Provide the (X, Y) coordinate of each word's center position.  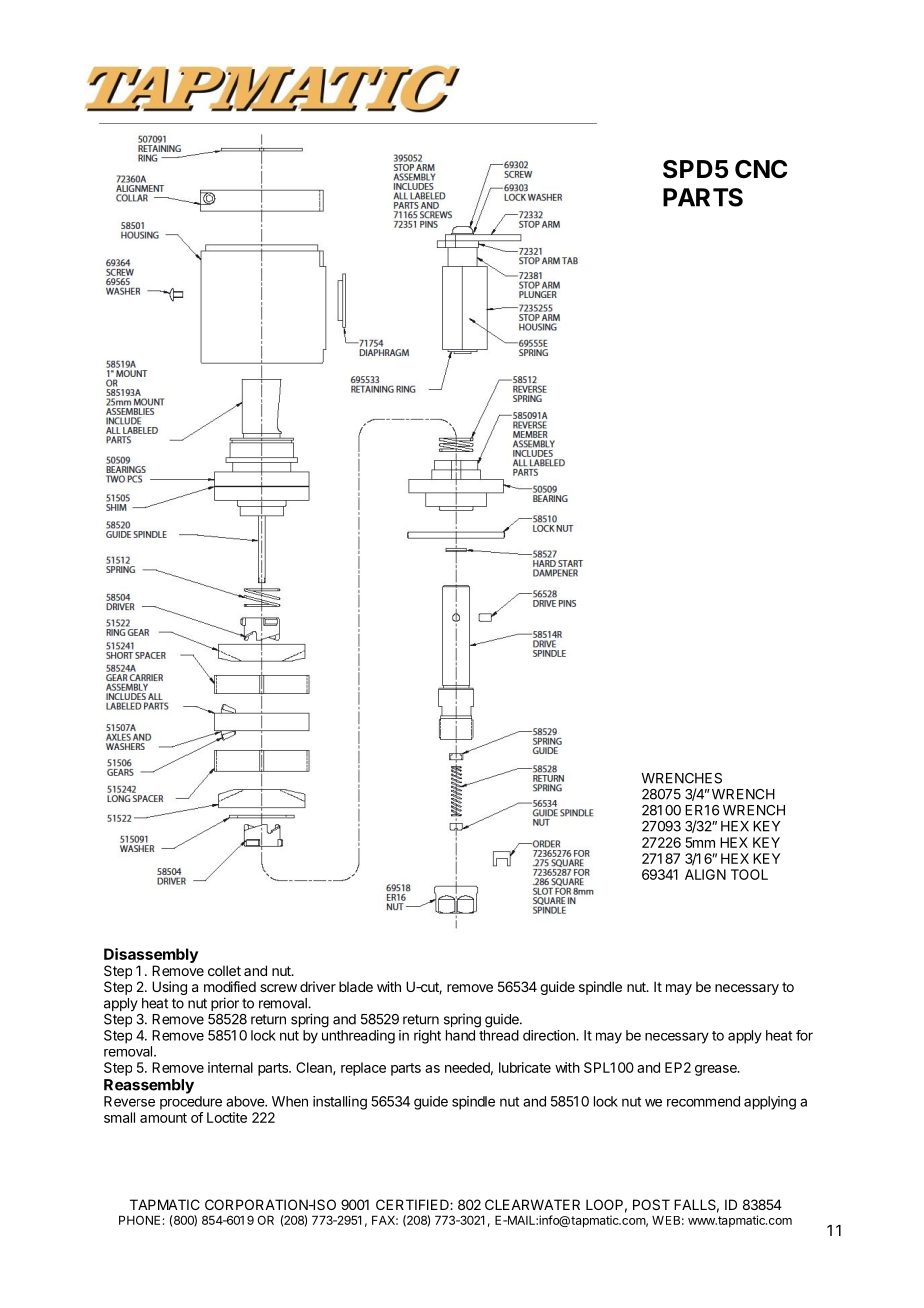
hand (460, 1035)
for (804, 1035)
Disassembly (151, 955)
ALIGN (705, 874)
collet (224, 970)
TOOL (749, 874)
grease (717, 1070)
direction (550, 1035)
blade (356, 986)
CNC (761, 169)
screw (278, 988)
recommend (703, 1101)
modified (230, 986)
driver (318, 986)
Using (169, 988)
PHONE (139, 1220)
